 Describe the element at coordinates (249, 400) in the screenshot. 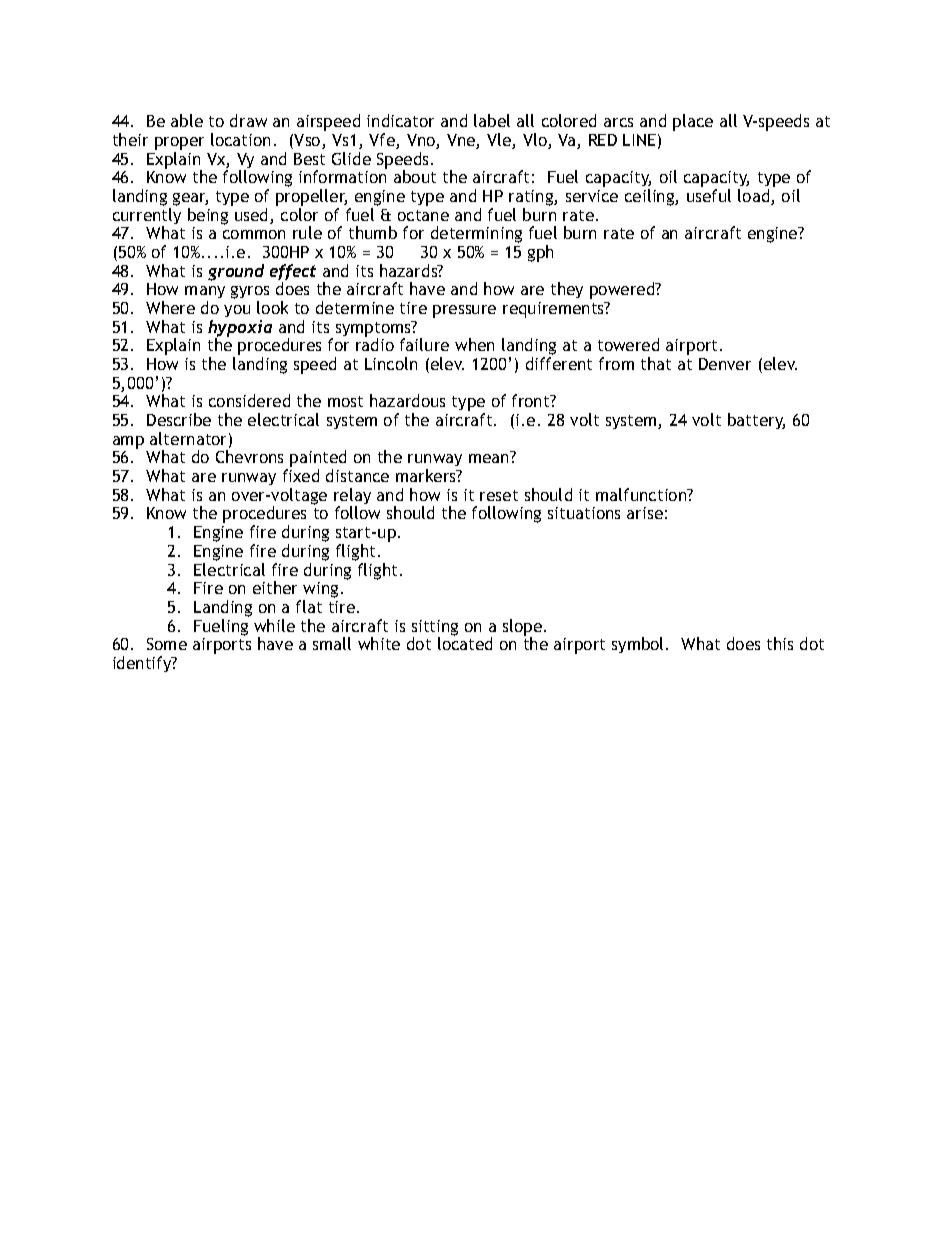

I see `considered` at that location.
